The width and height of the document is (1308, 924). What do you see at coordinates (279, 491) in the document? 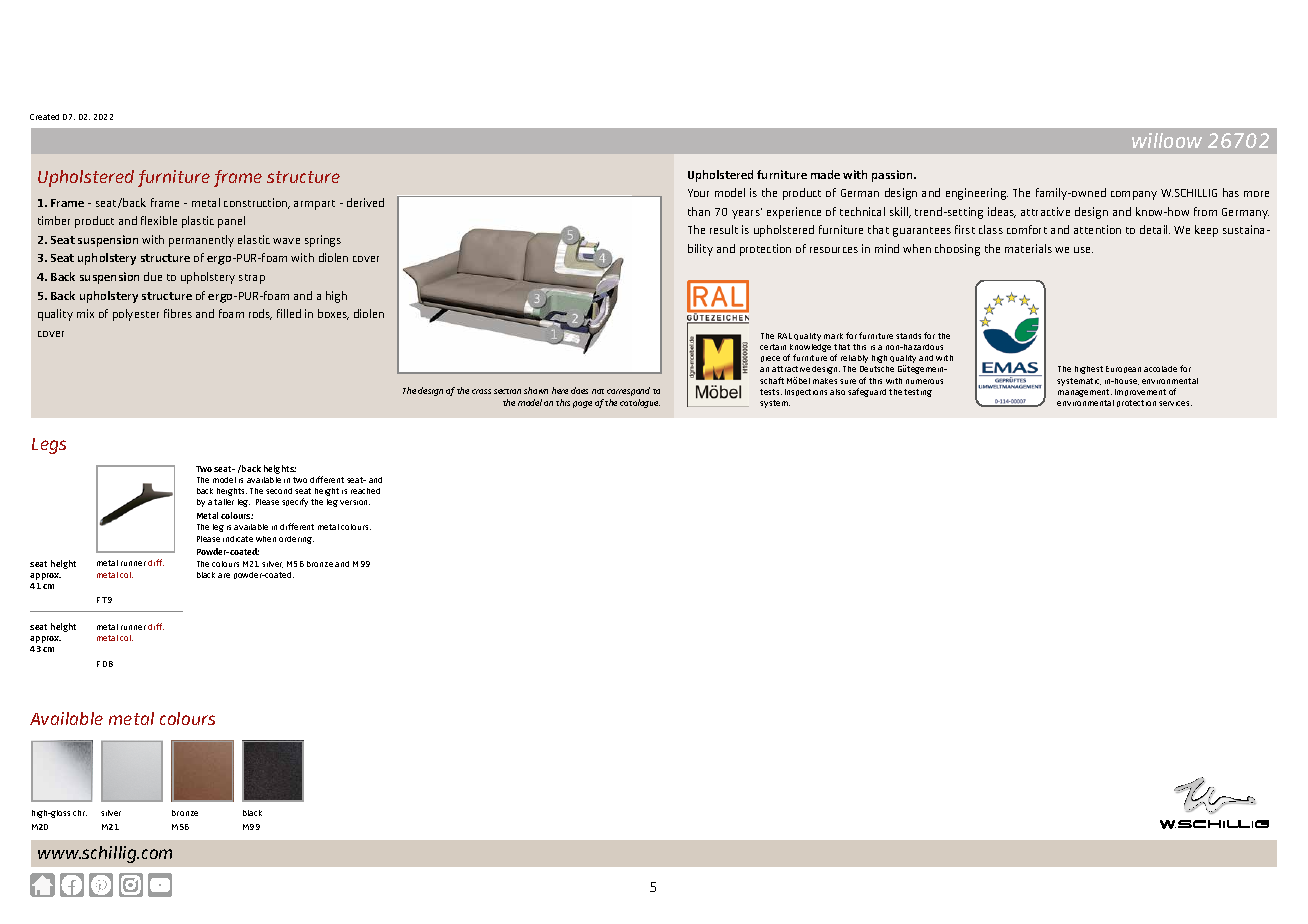
I see `second` at bounding box center [279, 491].
